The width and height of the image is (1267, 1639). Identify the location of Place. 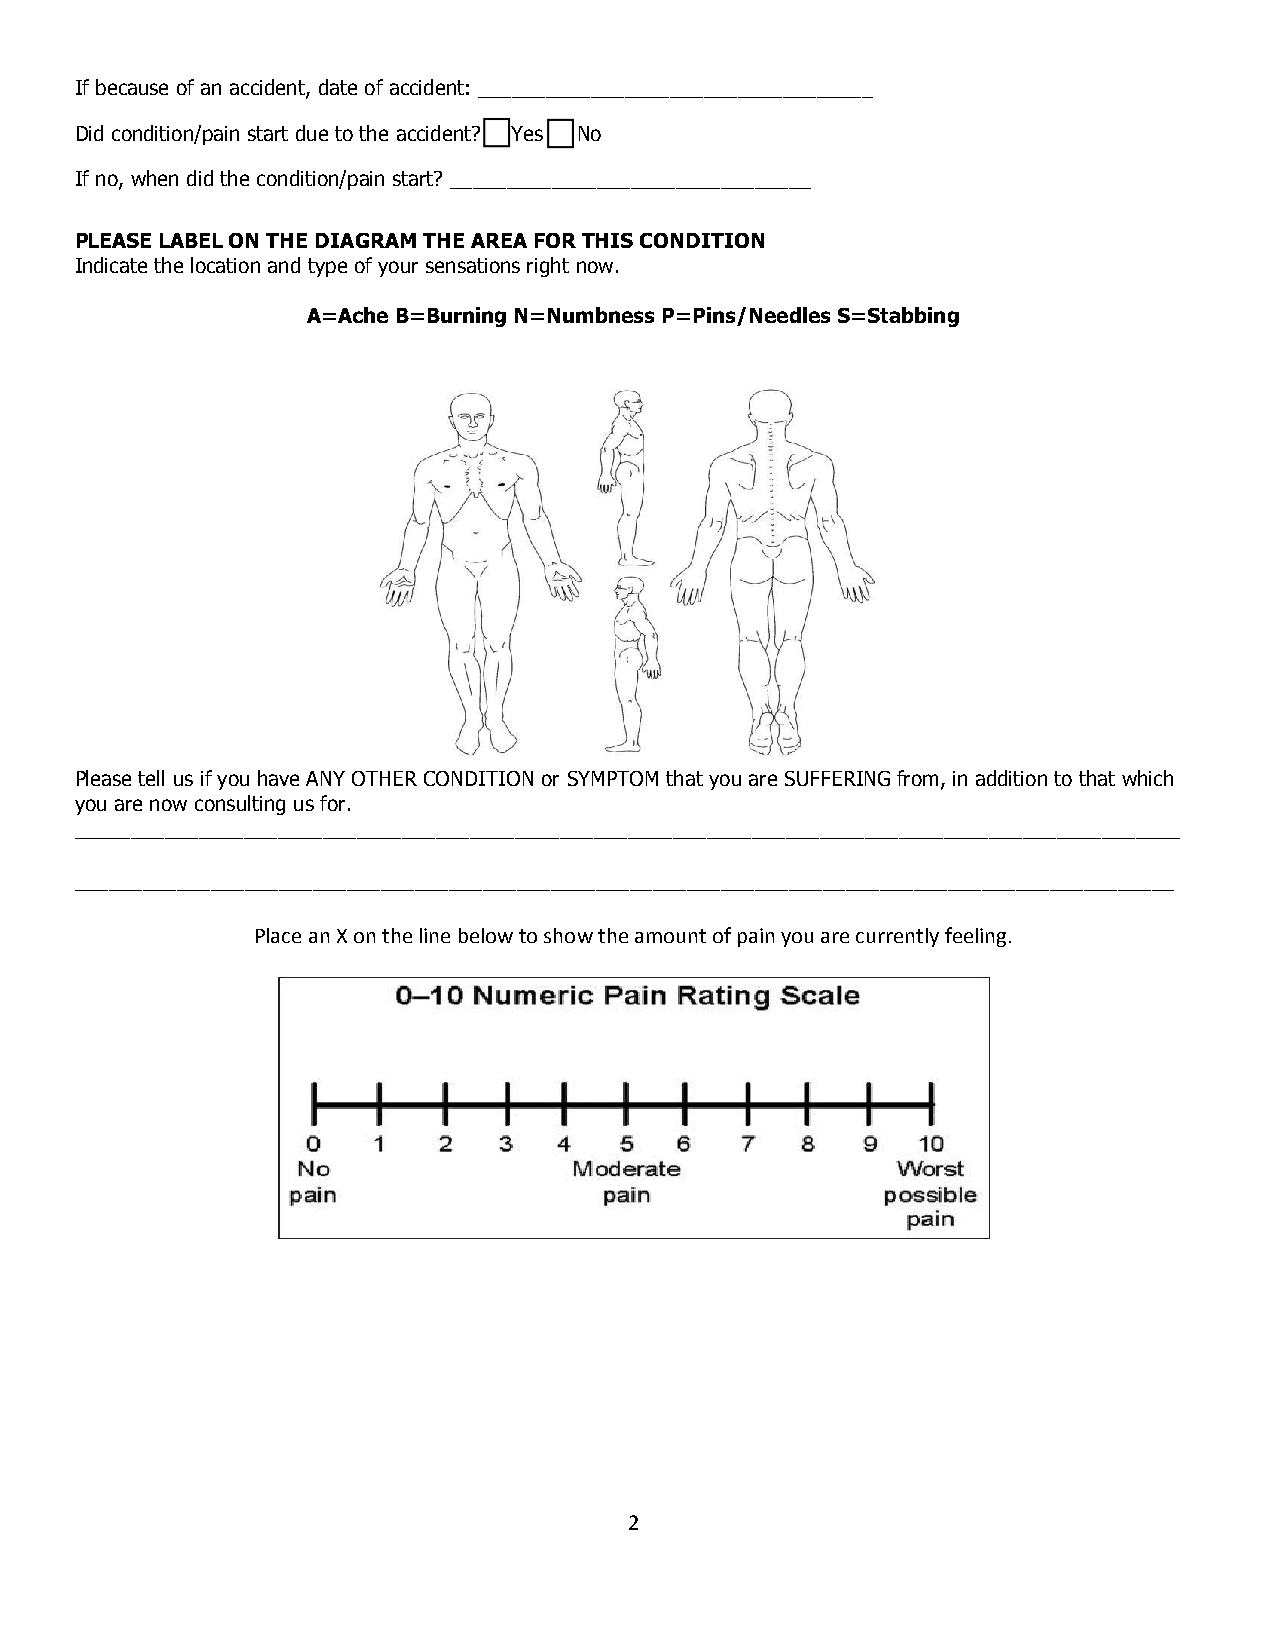
(278, 935).
